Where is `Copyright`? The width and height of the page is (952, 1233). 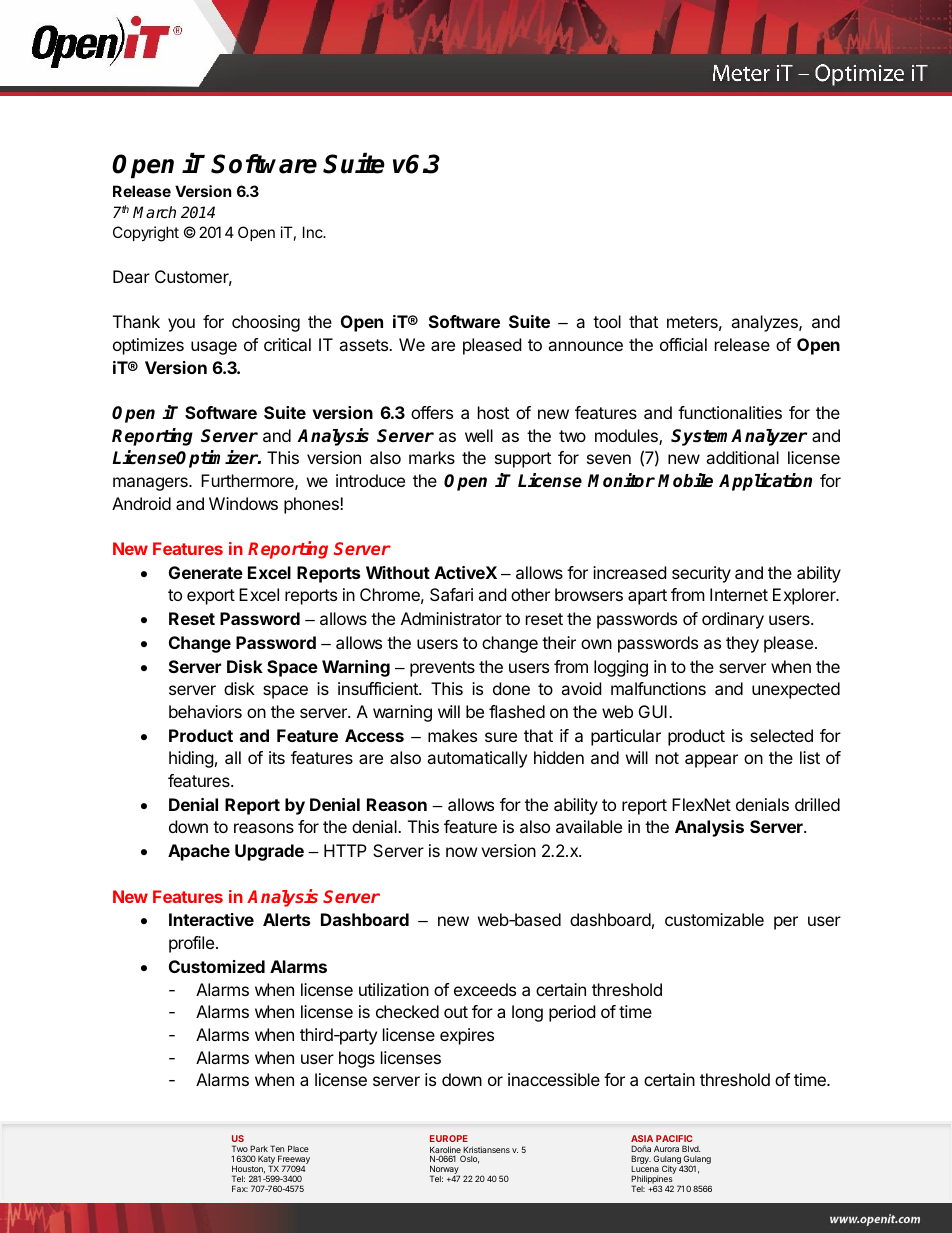
Copyright is located at coordinates (146, 234).
